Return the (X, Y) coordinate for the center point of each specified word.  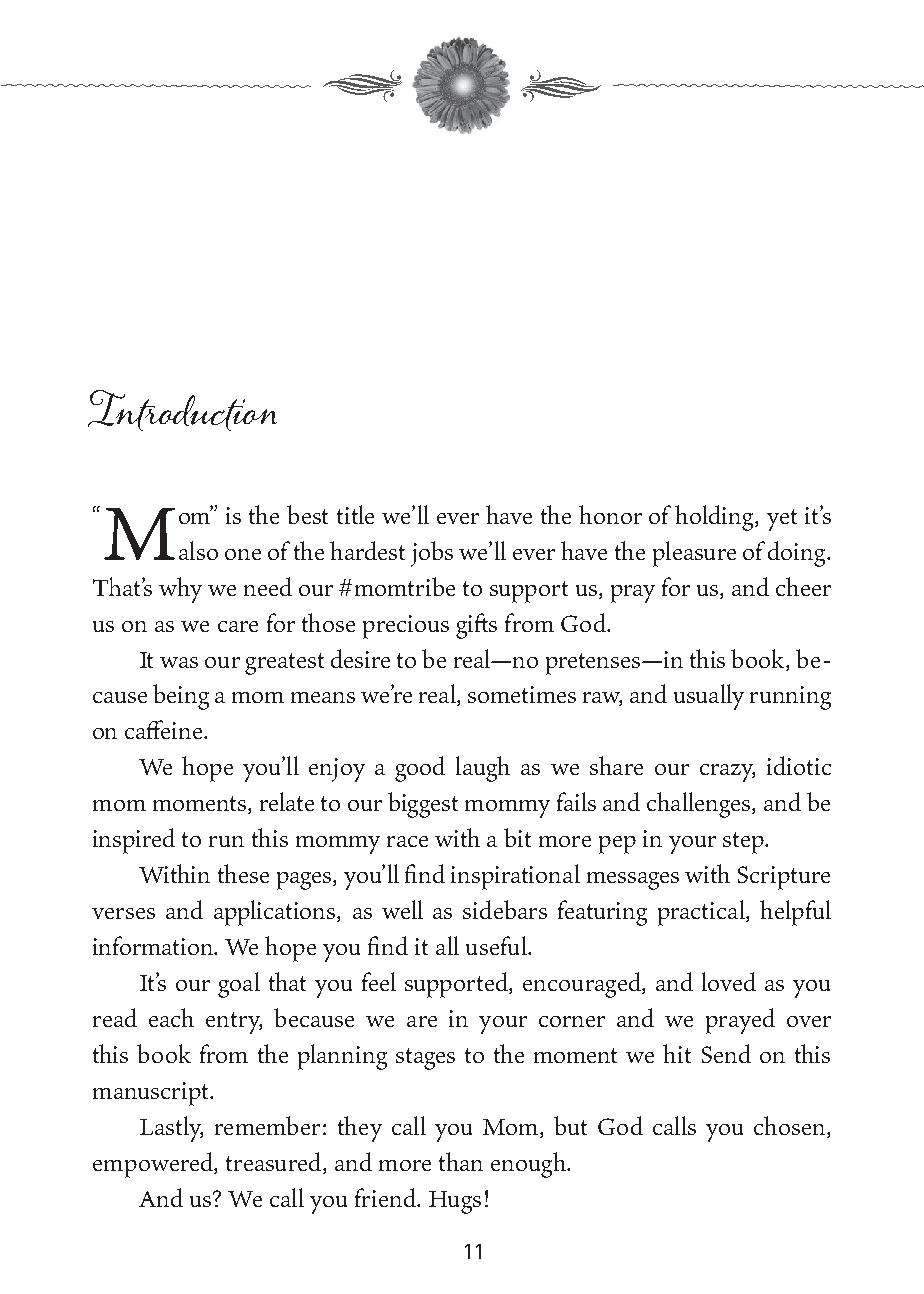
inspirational (515, 877)
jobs (432, 554)
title (355, 514)
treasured (275, 1163)
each (171, 1017)
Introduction (182, 410)
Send (726, 1053)
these (243, 873)
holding (715, 518)
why (180, 590)
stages (425, 1059)
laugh (483, 769)
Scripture (784, 878)
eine (182, 729)
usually (709, 697)
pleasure (694, 554)
